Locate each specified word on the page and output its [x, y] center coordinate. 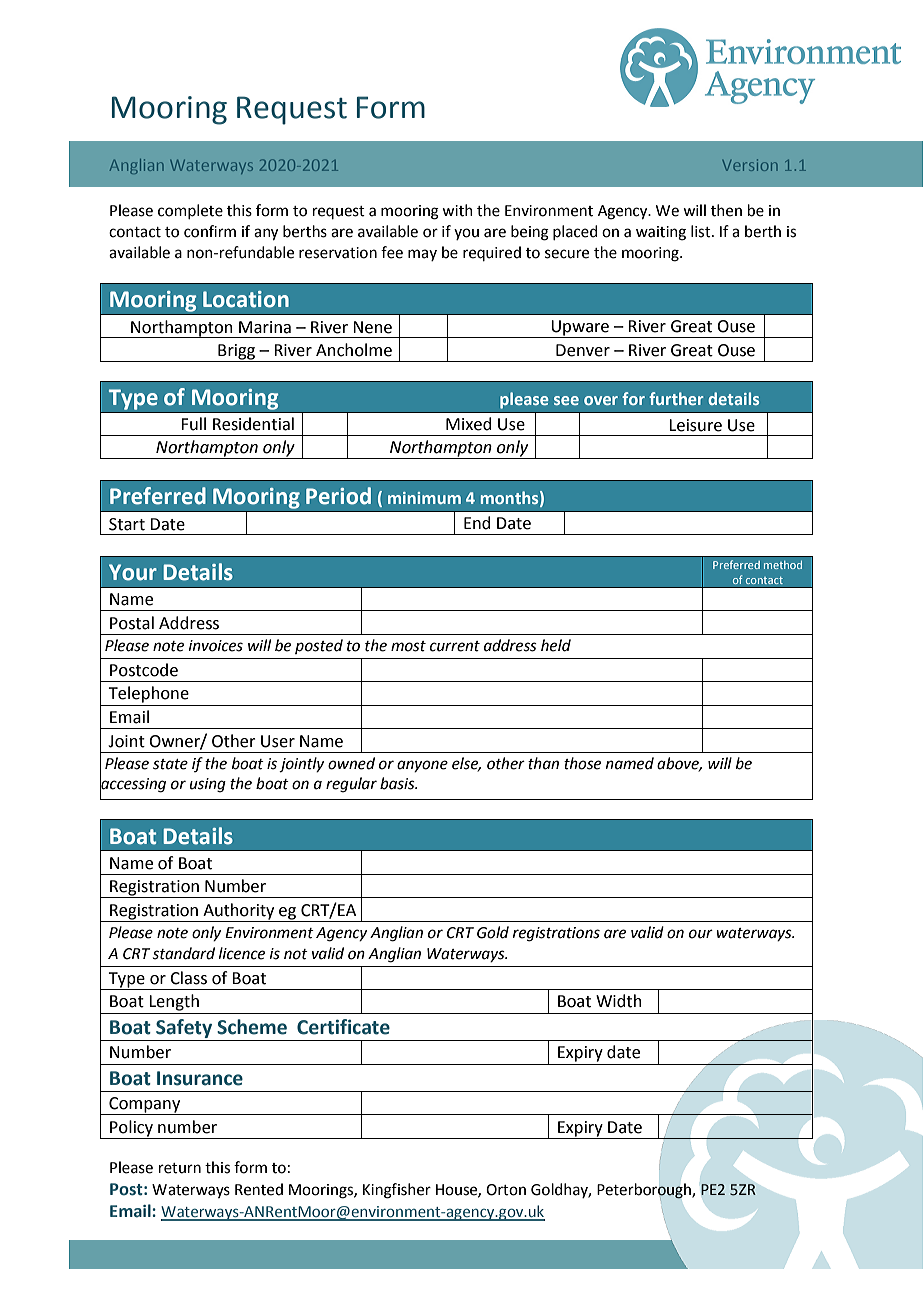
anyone [422, 766]
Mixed [468, 424]
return [180, 1168]
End [477, 523]
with [457, 210]
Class [188, 978]
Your [133, 572]
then [726, 210]
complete [190, 211]
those [582, 763]
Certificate [343, 1027]
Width [619, 1001]
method [783, 565]
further [676, 398]
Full [193, 424]
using [208, 785]
